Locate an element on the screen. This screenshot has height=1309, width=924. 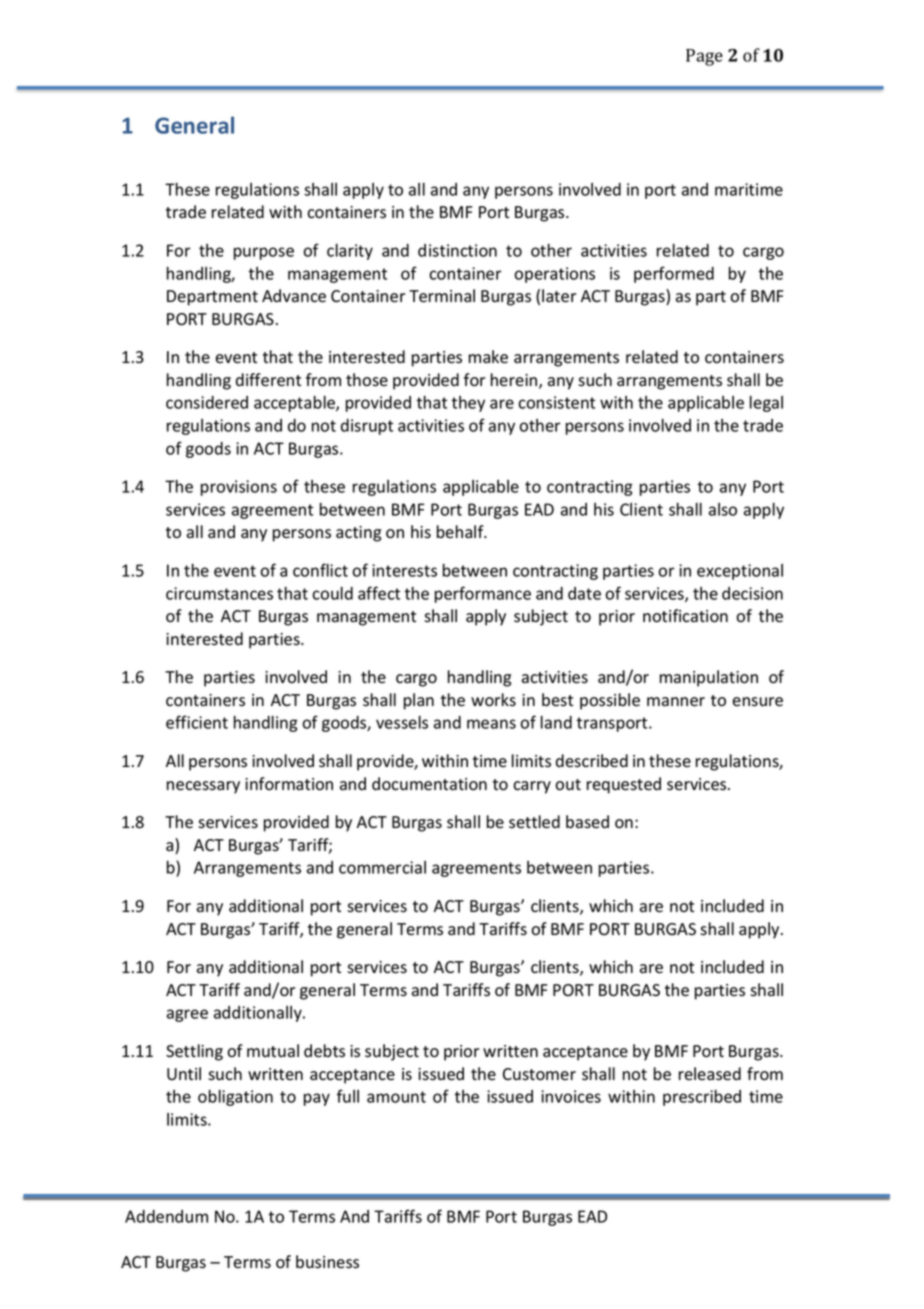
distinction is located at coordinates (457, 250).
